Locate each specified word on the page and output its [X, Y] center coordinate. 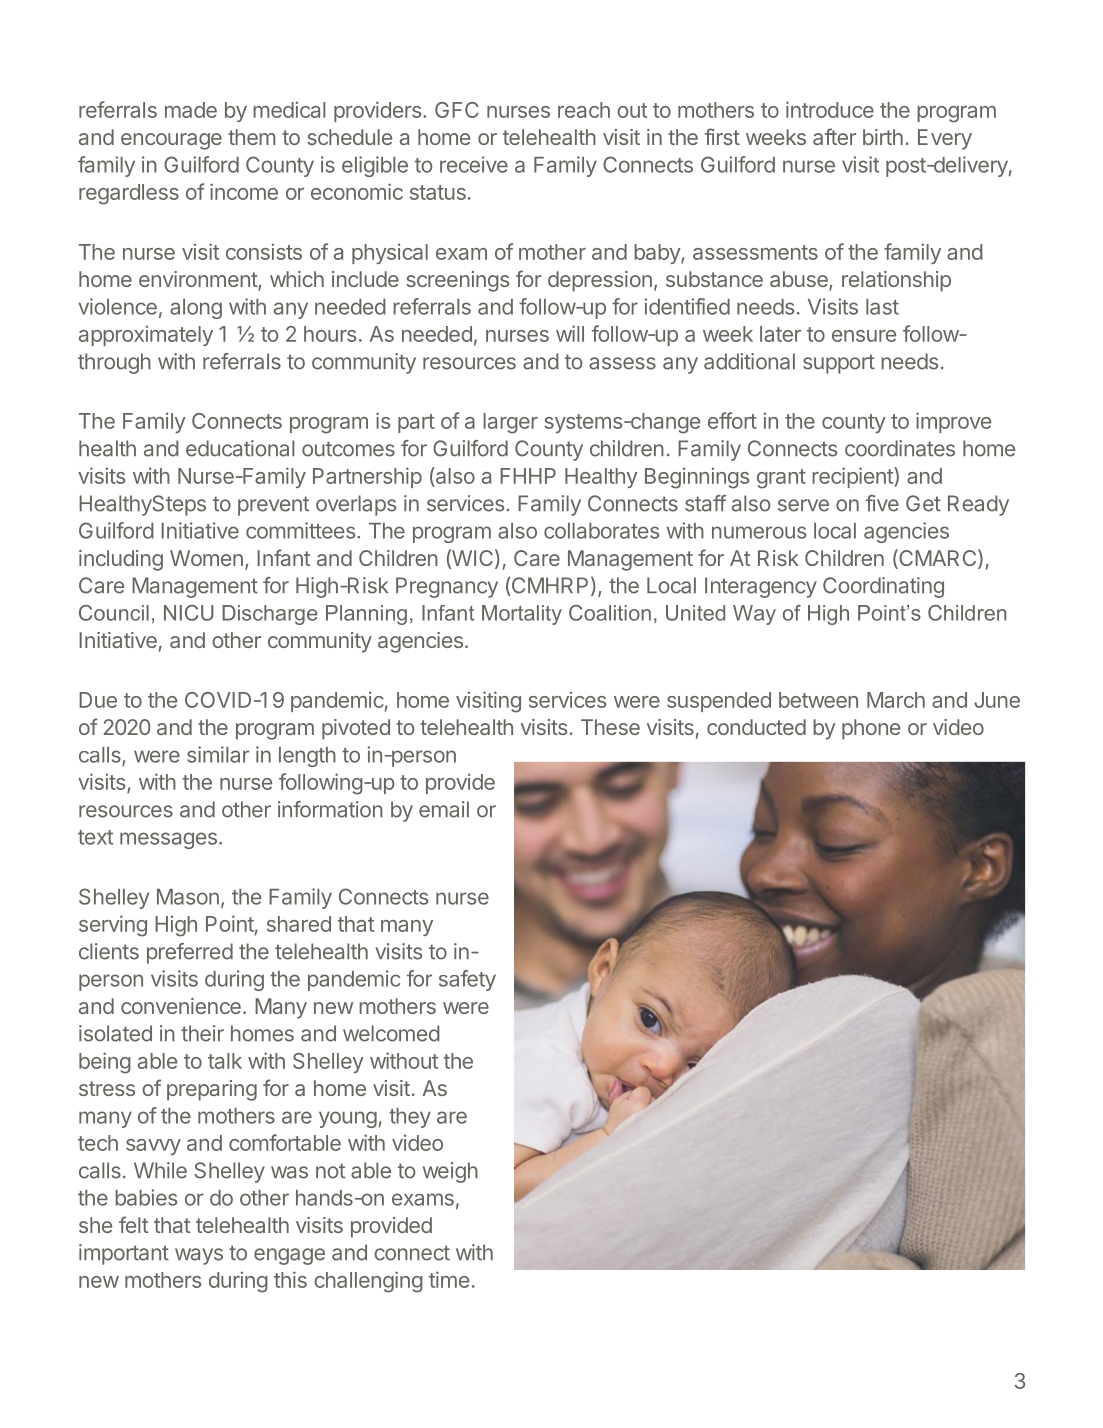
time [449, 1279]
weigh [450, 1172]
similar [218, 754]
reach [584, 110]
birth [883, 137]
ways [199, 1256]
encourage [171, 141]
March [896, 700]
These [610, 727]
